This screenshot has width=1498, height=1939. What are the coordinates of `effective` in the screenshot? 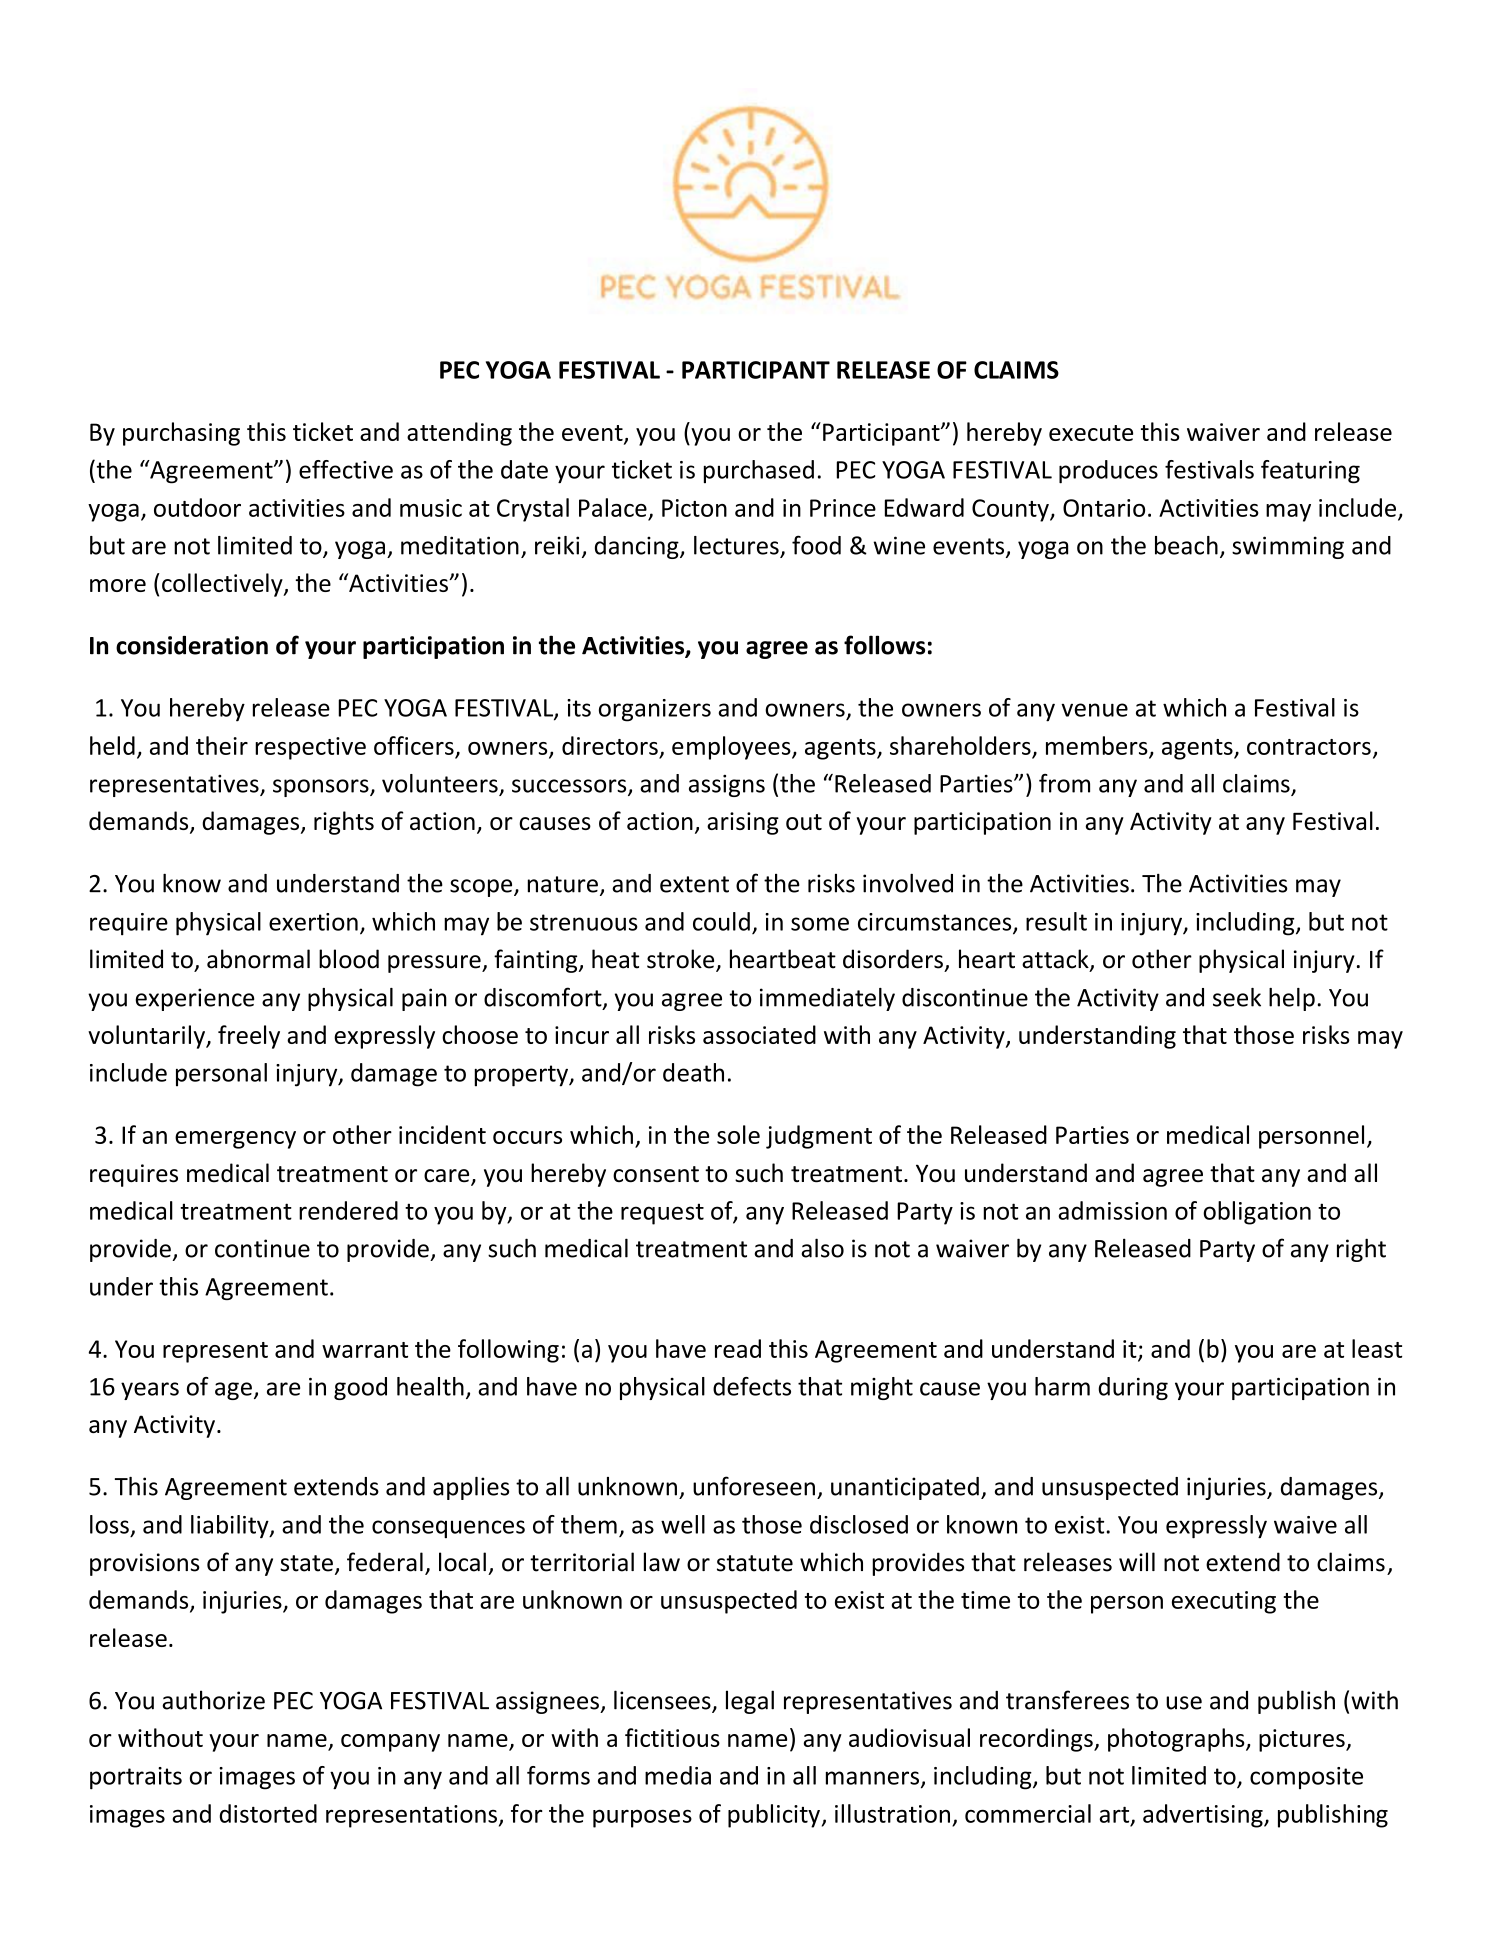 It's located at (346, 469).
